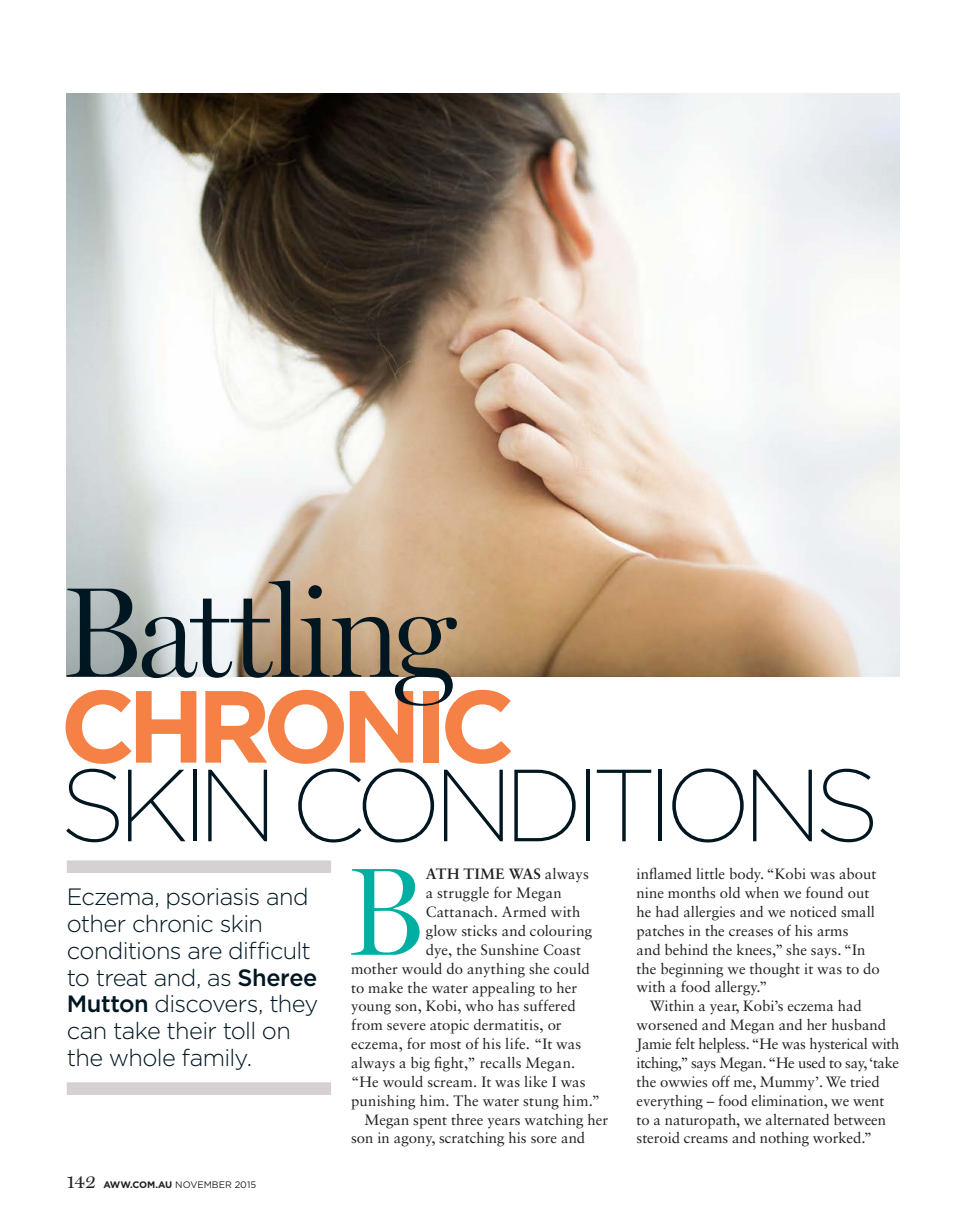 The height and width of the screenshot is (1226, 980). Describe the element at coordinates (213, 898) in the screenshot. I see `psoriasis` at that location.
